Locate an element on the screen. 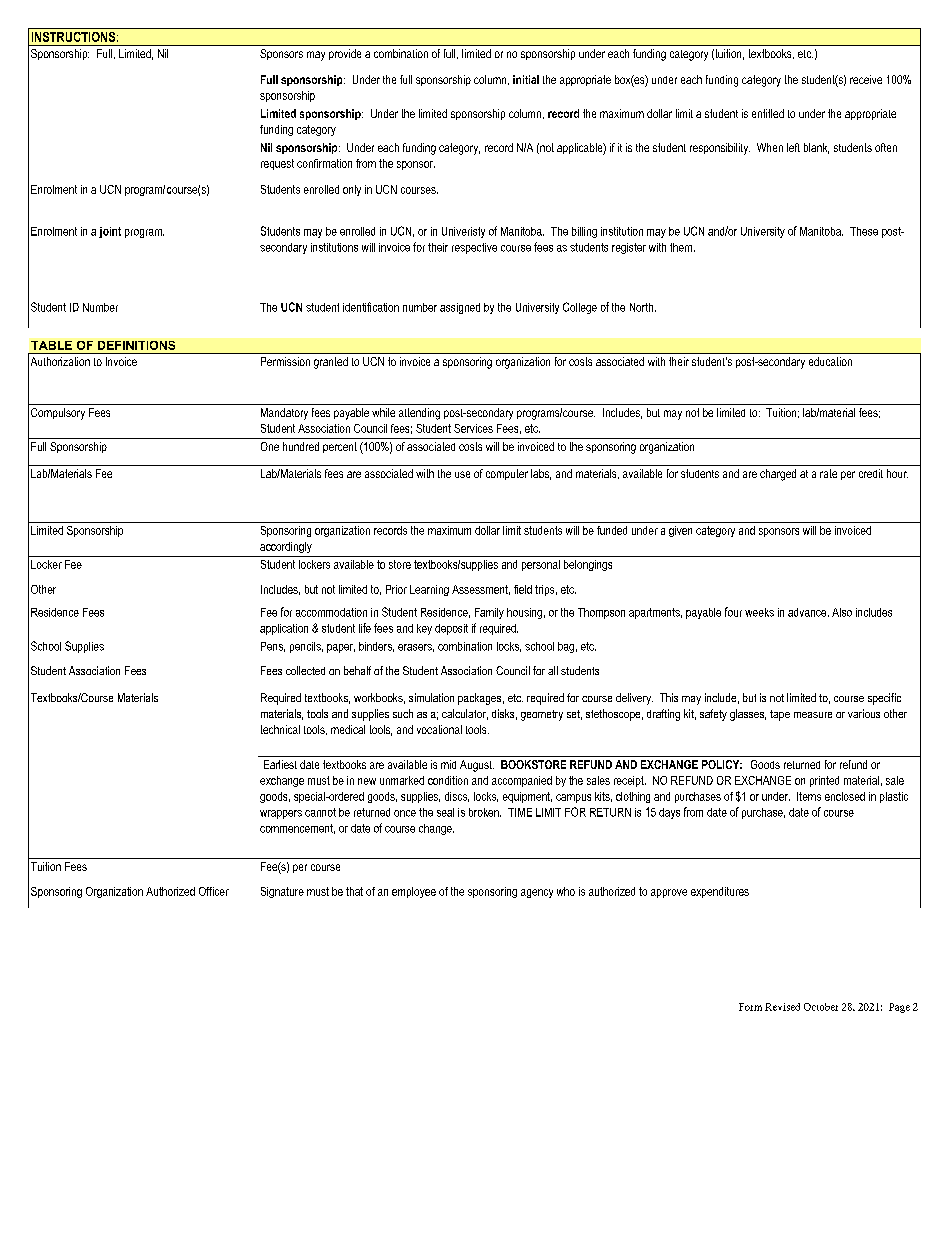 The width and height of the screenshot is (952, 1233). Family is located at coordinates (489, 613).
